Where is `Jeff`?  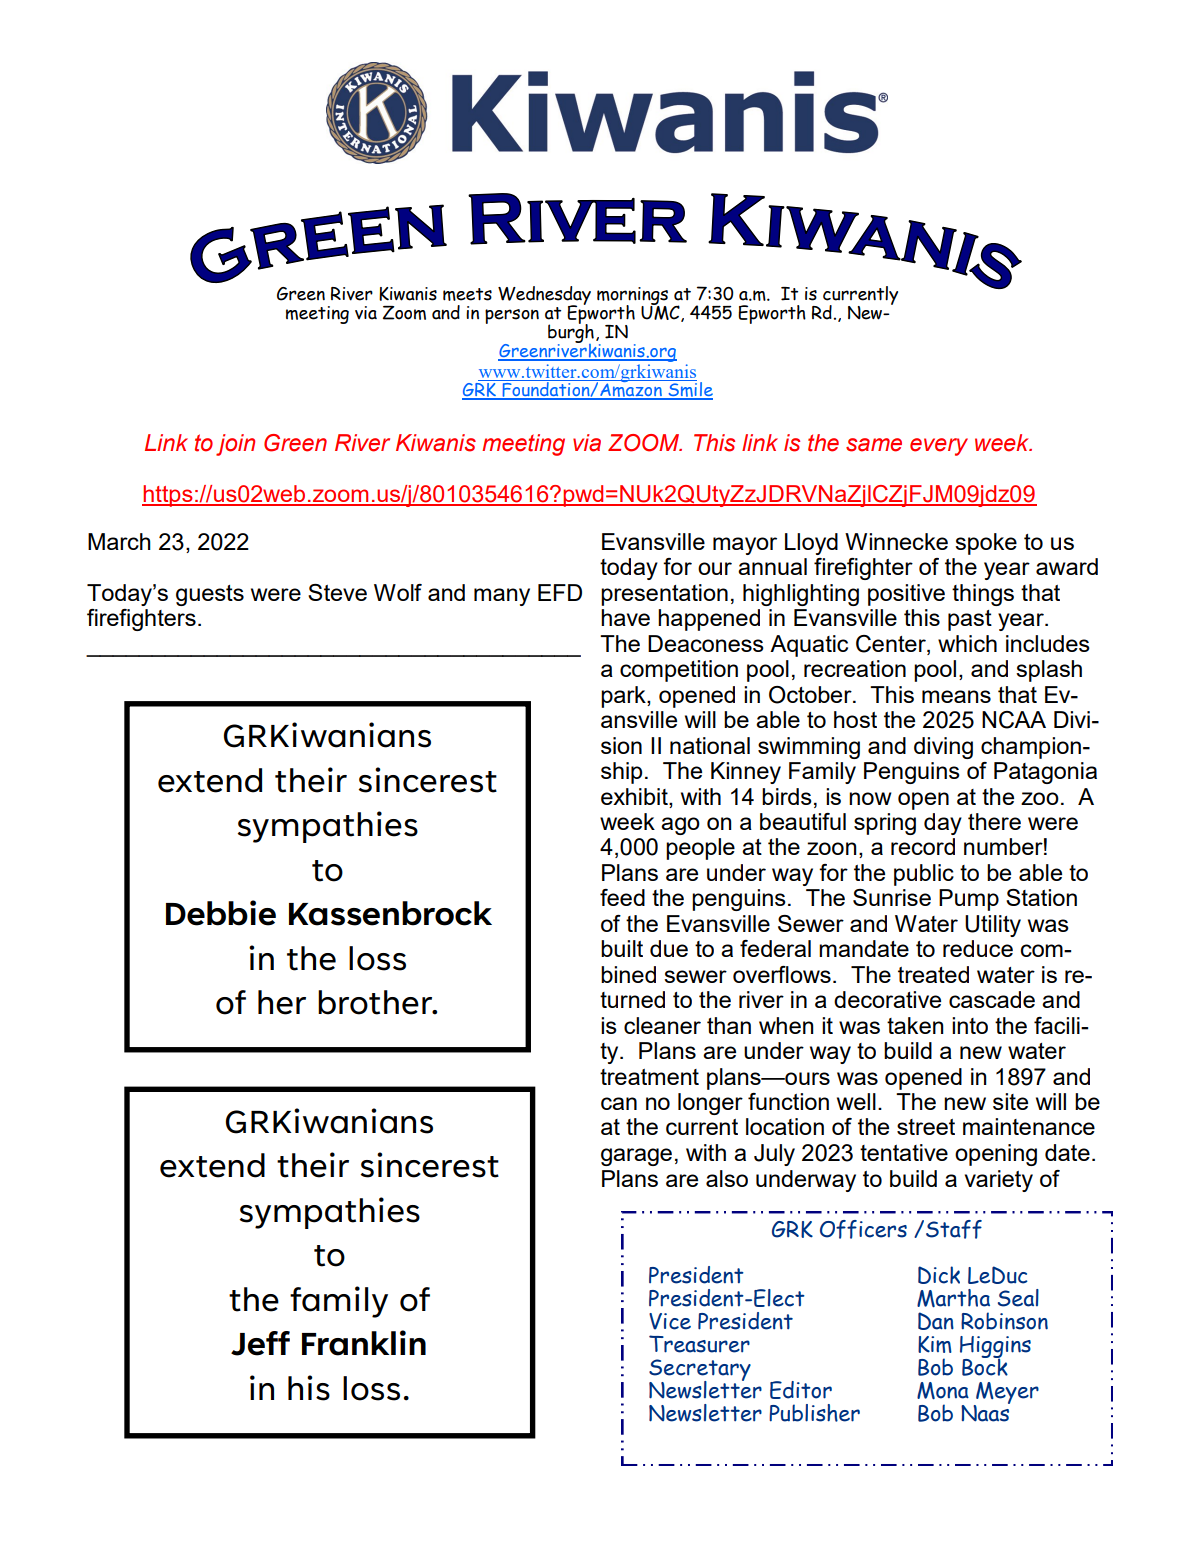
Jeff is located at coordinates (260, 1343).
